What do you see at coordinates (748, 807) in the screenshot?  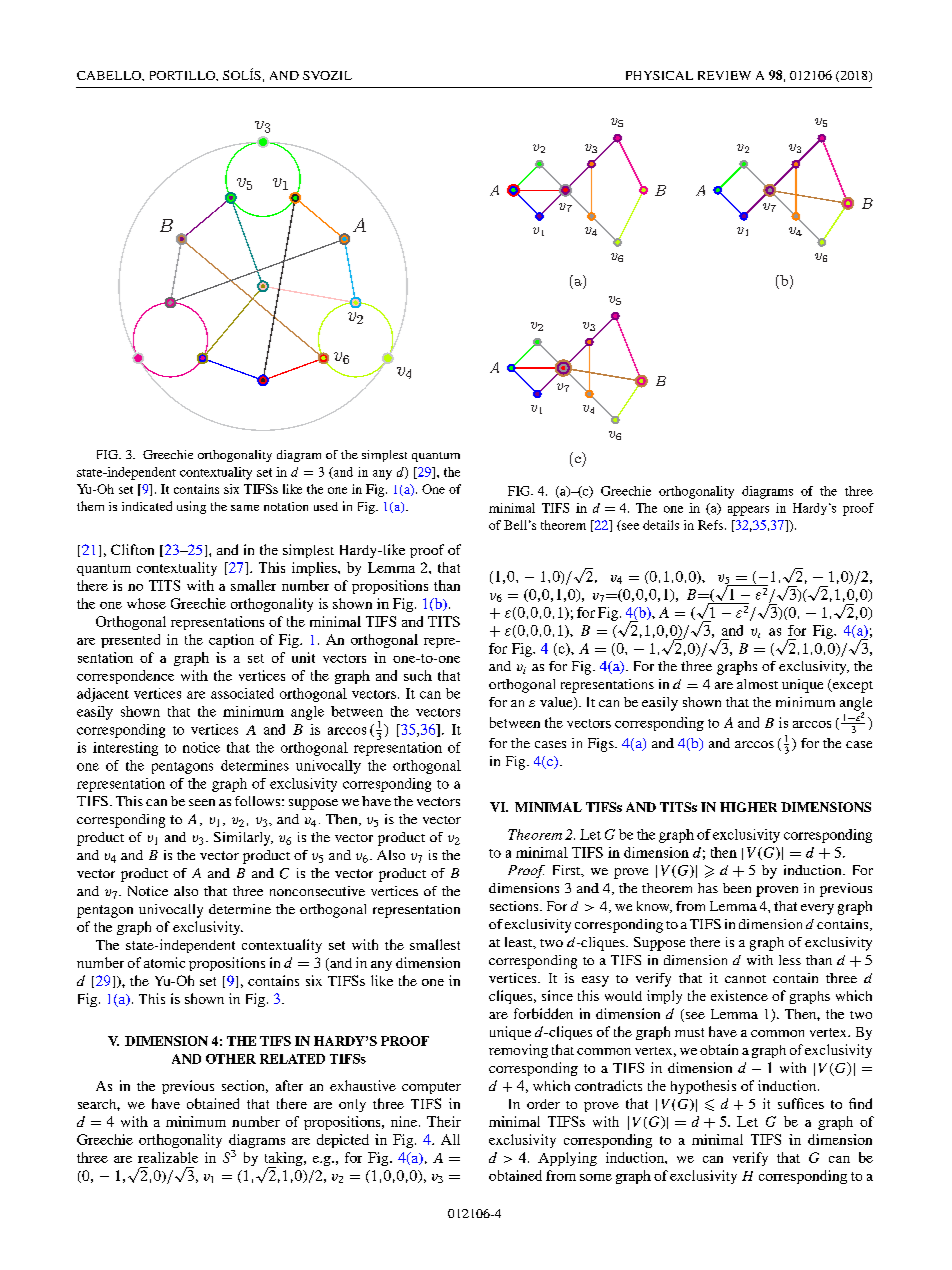 I see `HIGHER` at bounding box center [748, 807].
